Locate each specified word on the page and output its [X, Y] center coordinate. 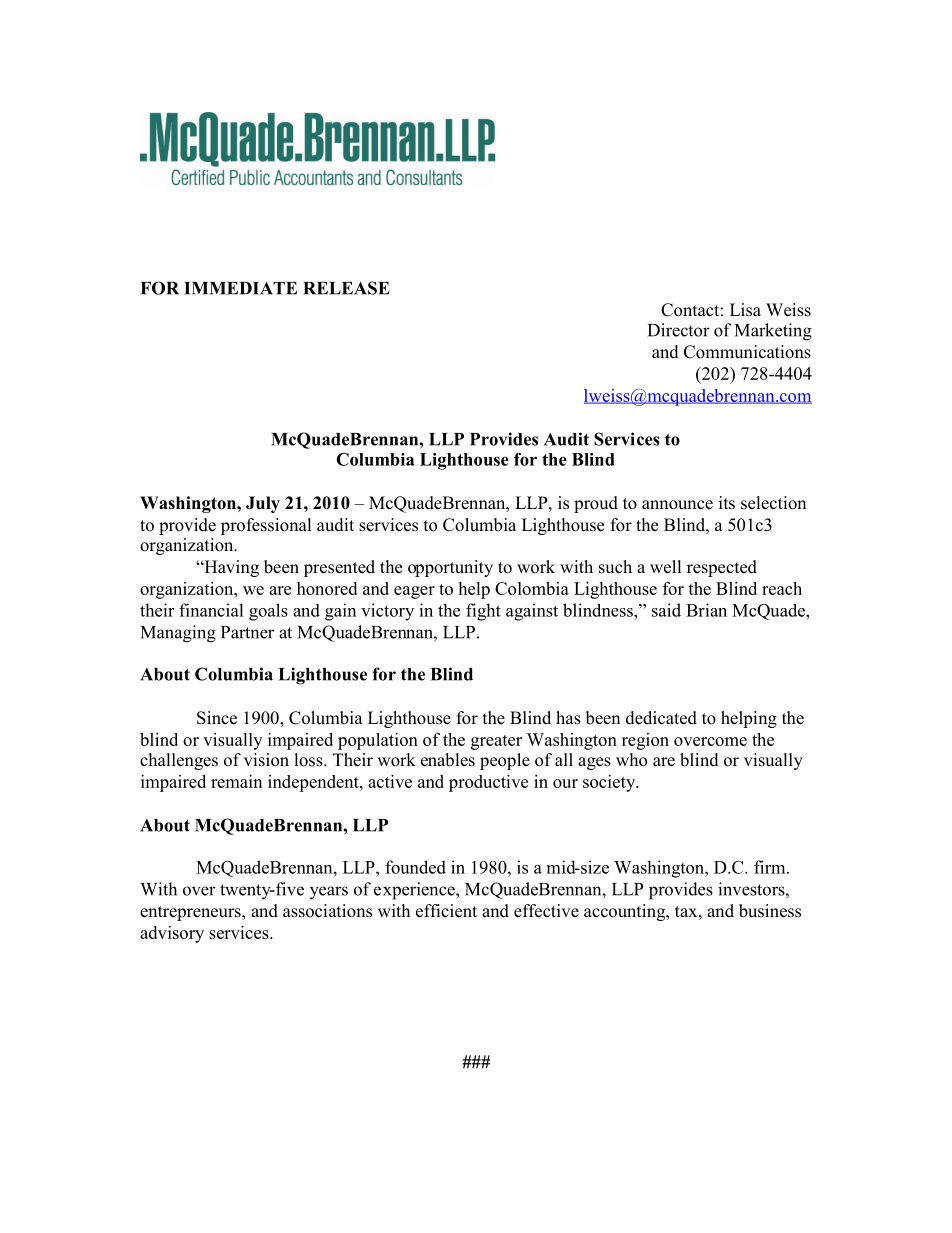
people [505, 761]
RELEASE [346, 288]
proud [596, 504]
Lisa [745, 310]
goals [268, 612]
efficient [446, 911]
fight [483, 612]
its [727, 503]
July [263, 504]
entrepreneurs [191, 913]
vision [266, 760]
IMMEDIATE [240, 288]
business [770, 911]
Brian [706, 610]
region [645, 741]
